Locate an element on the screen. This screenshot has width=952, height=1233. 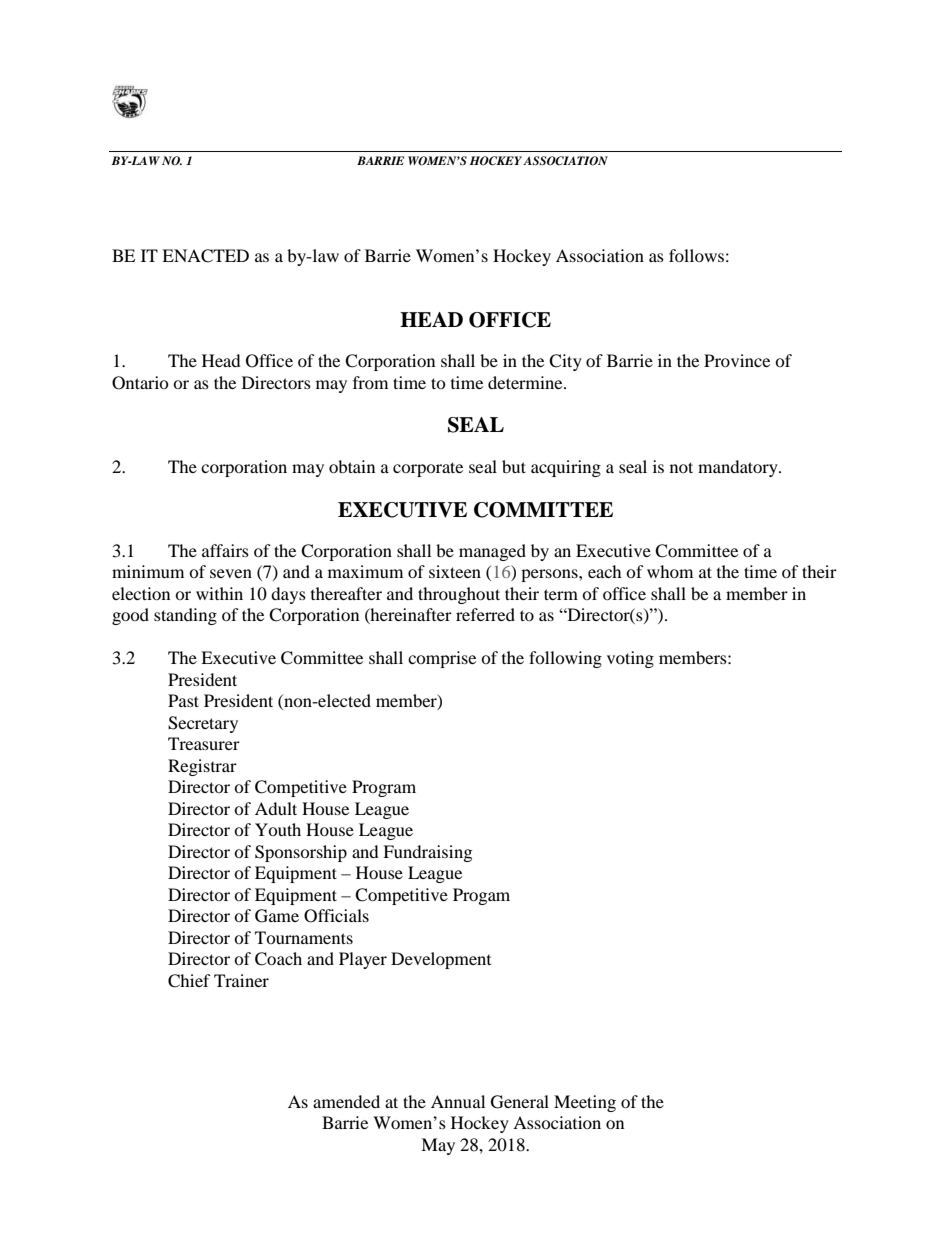
Development is located at coordinates (441, 960).
